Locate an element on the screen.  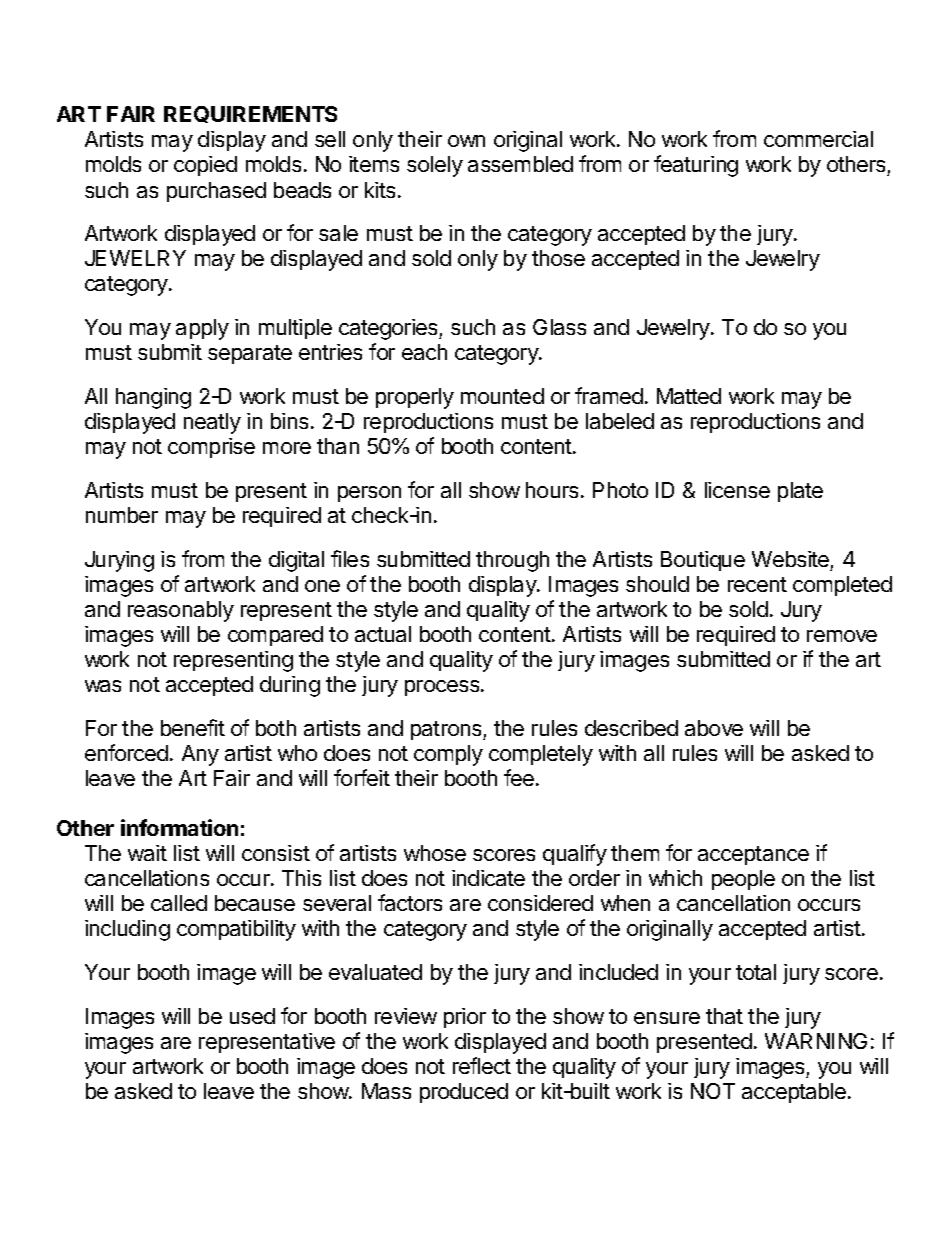
acceptable is located at coordinates (794, 1093).
